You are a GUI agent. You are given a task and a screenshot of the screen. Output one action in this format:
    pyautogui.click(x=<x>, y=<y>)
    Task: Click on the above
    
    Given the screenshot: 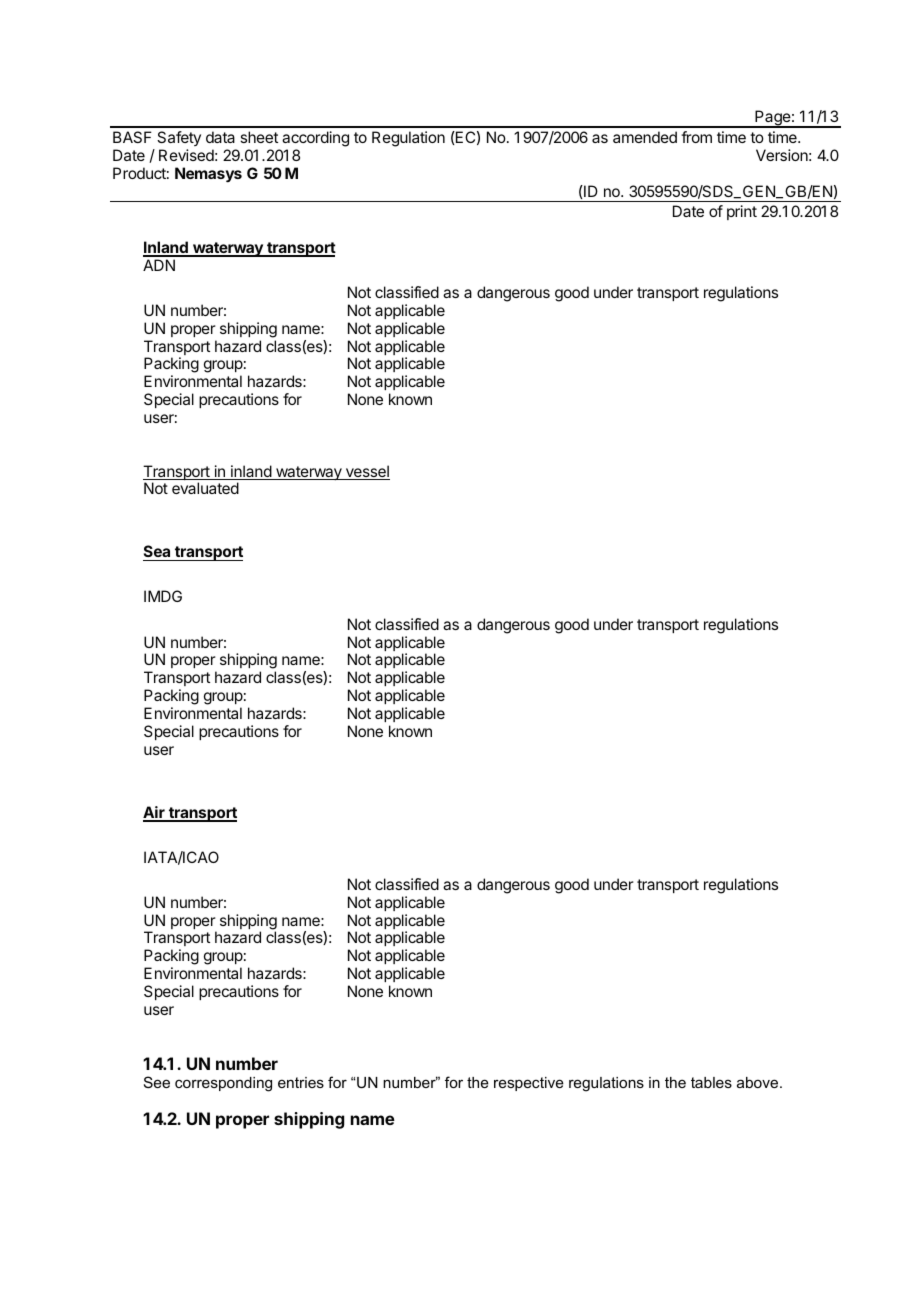 What is the action you would take?
    pyautogui.click(x=759, y=1082)
